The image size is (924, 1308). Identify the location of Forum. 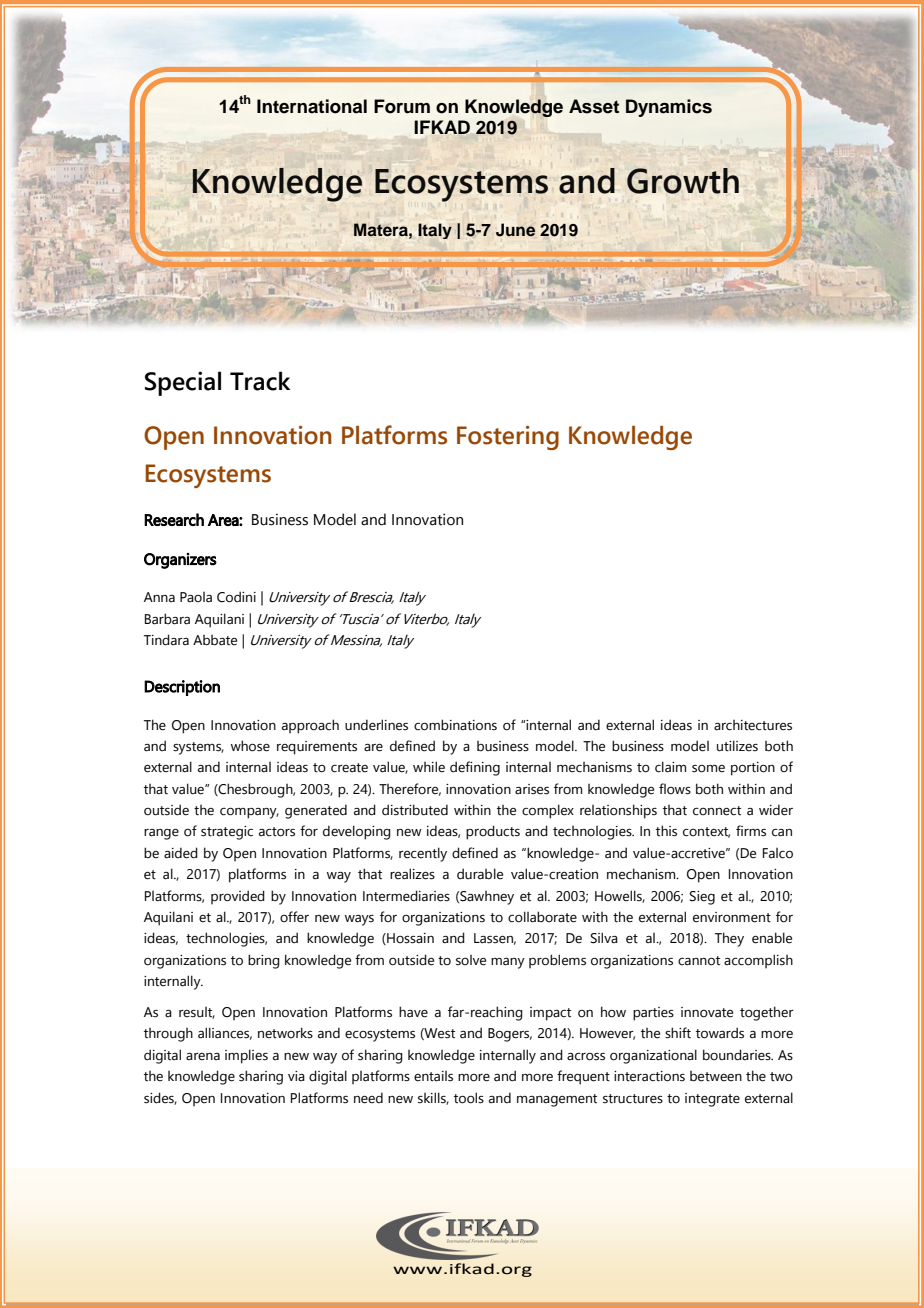
(402, 106).
